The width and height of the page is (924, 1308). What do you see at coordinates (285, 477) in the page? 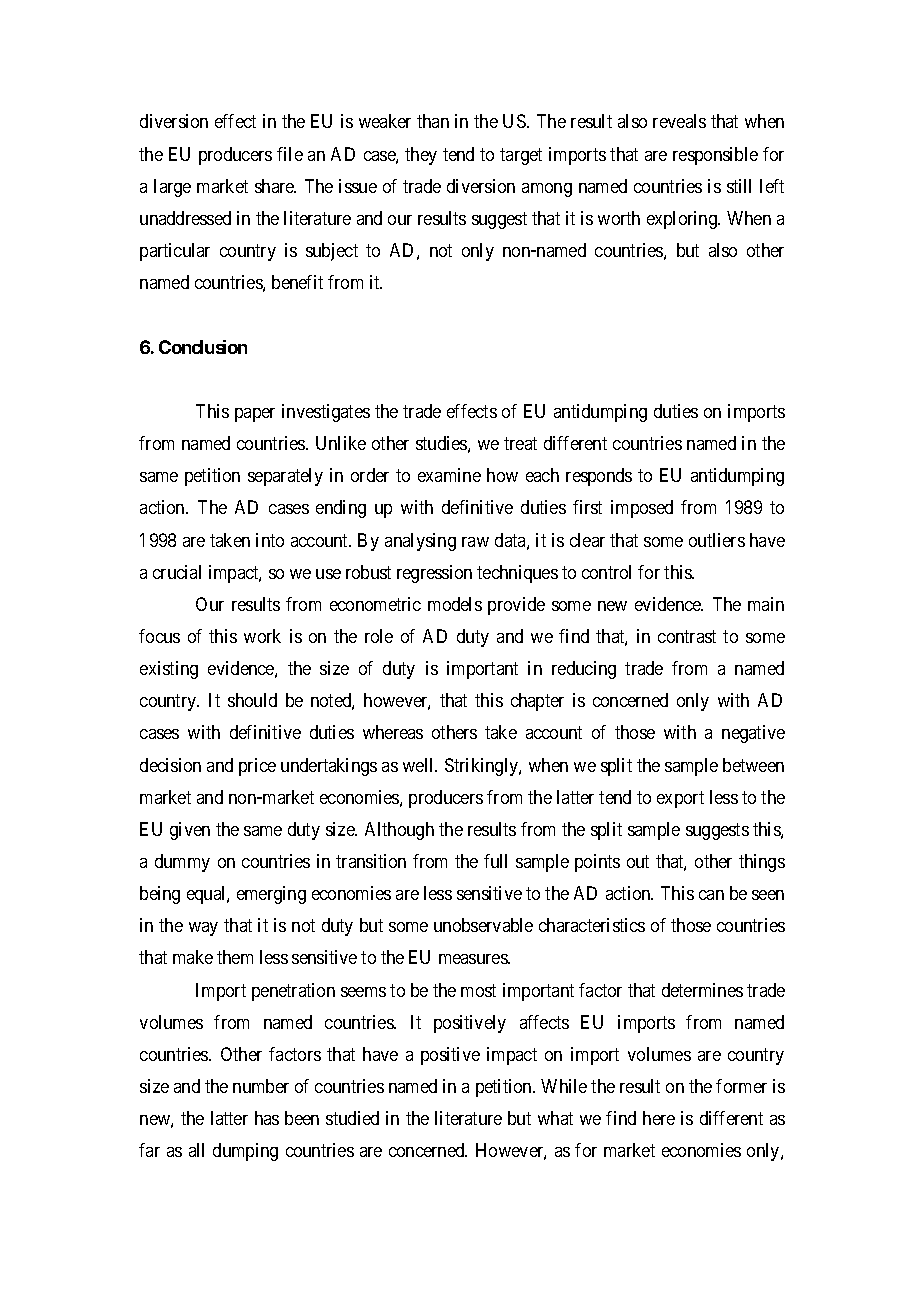
I see `separately` at bounding box center [285, 477].
